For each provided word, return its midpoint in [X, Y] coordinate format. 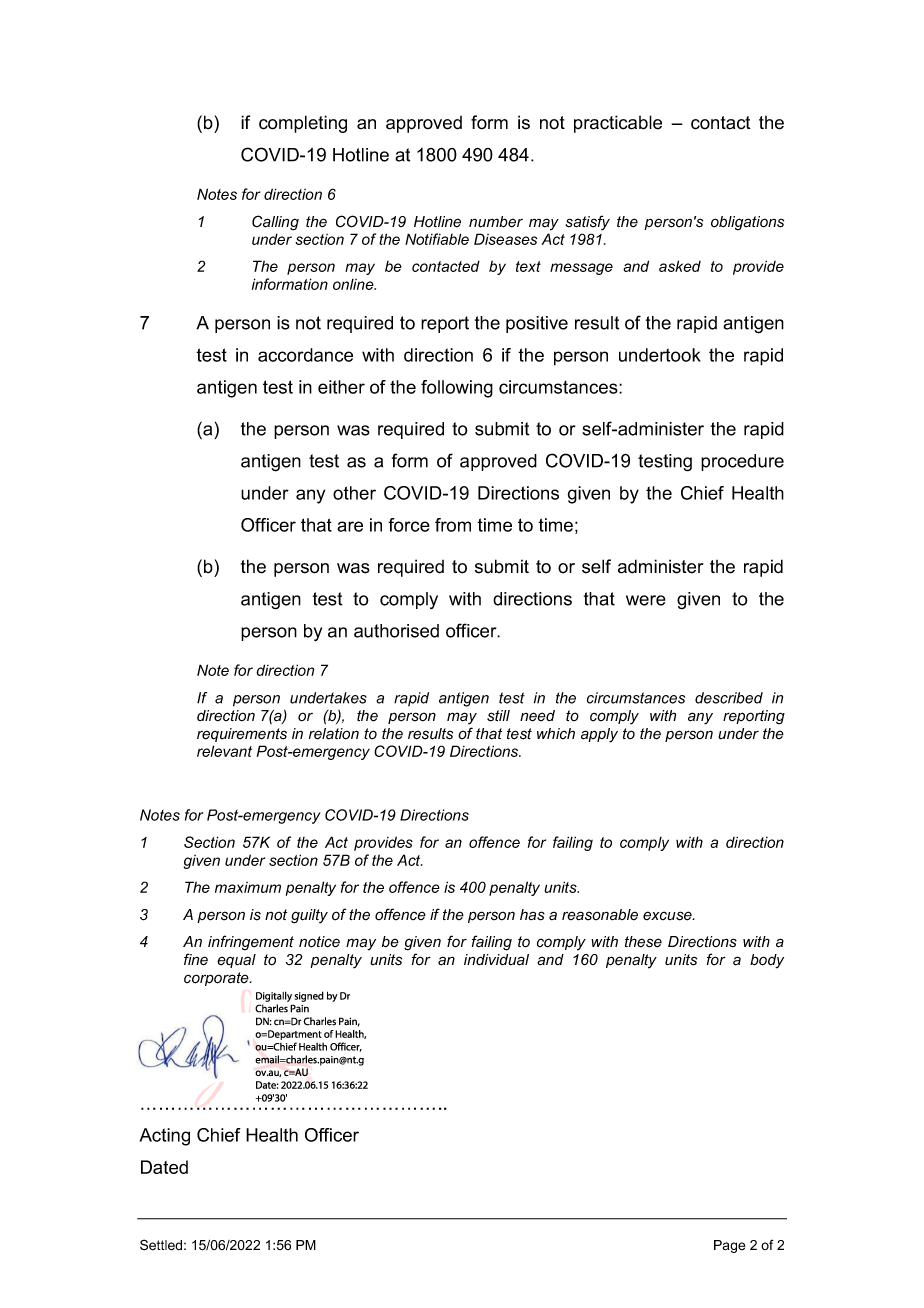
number [496, 222]
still [498, 716]
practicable [618, 124]
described [729, 698]
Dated [164, 1167]
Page [729, 1246]
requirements [242, 735]
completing [303, 124]
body [767, 961]
